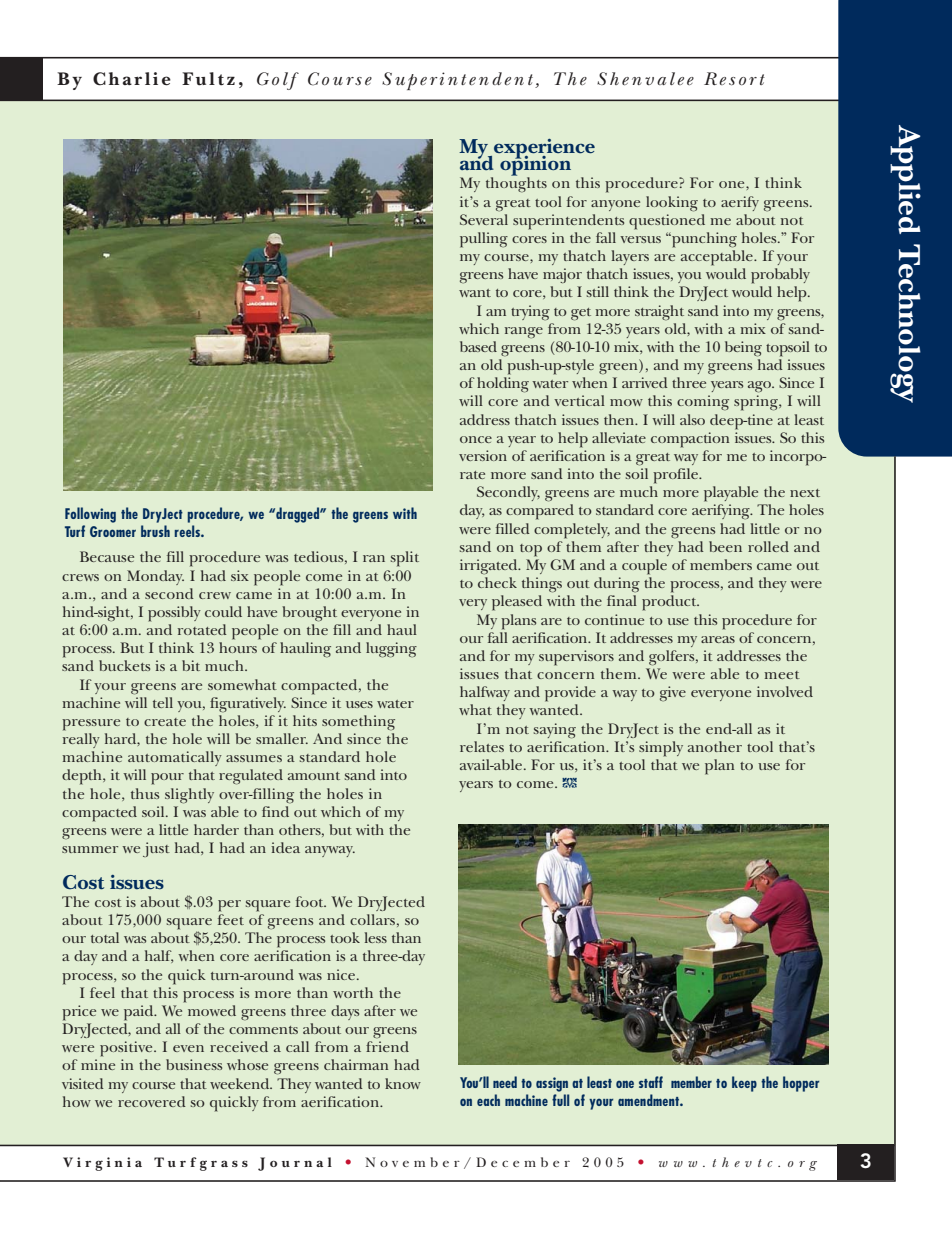 The height and width of the document is (1237, 952). I want to click on Virginia, so click(102, 1164).
